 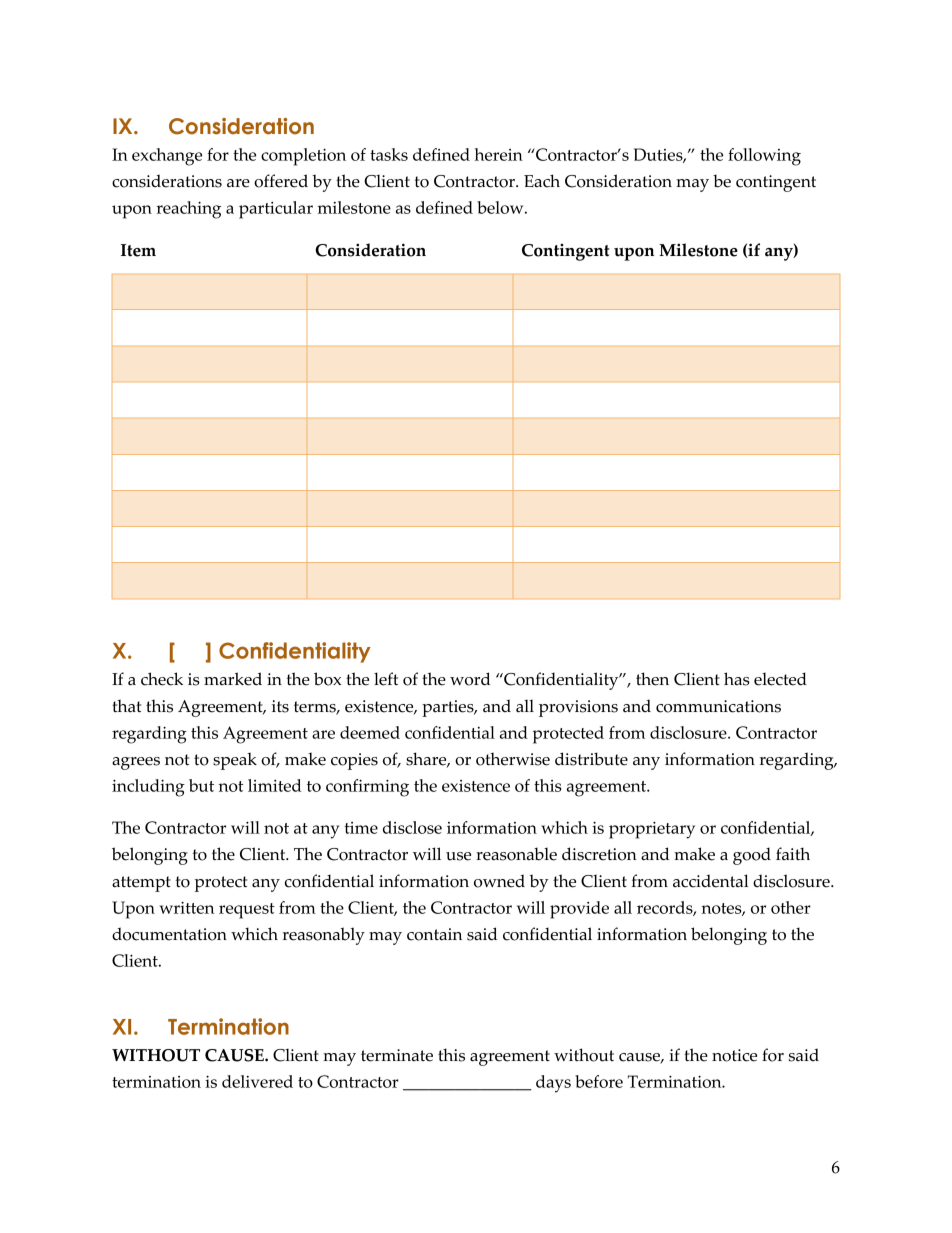 I want to click on has, so click(x=737, y=679).
